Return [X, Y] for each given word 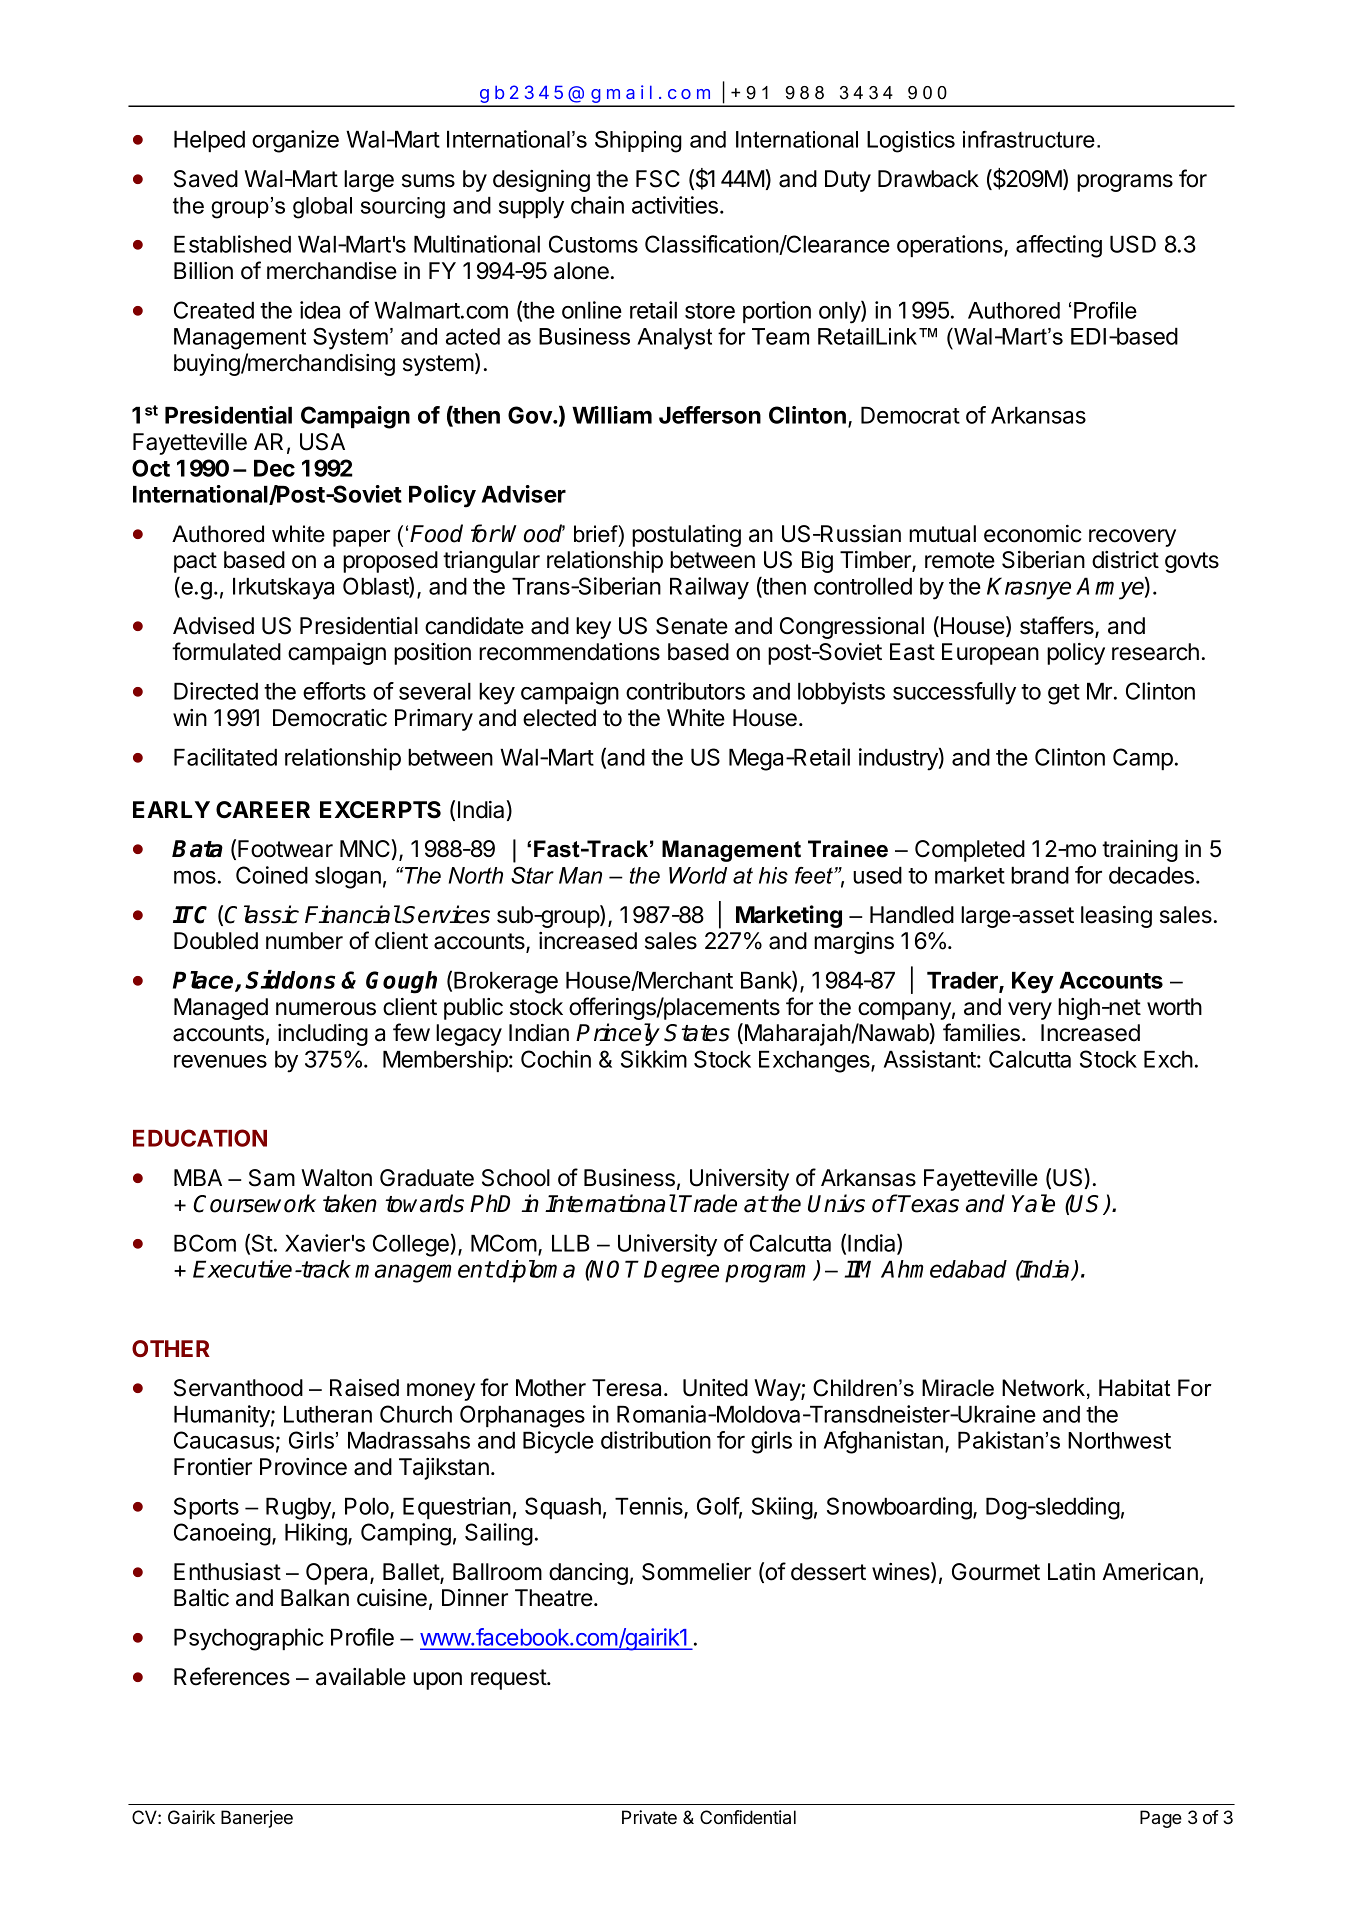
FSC [658, 179]
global [322, 208]
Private [649, 1817]
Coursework [254, 1203]
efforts [334, 691]
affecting [1059, 246]
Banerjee [257, 1819]
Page [1161, 1819]
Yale [1033, 1203]
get [1064, 694]
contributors [685, 691]
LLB [570, 1243]
